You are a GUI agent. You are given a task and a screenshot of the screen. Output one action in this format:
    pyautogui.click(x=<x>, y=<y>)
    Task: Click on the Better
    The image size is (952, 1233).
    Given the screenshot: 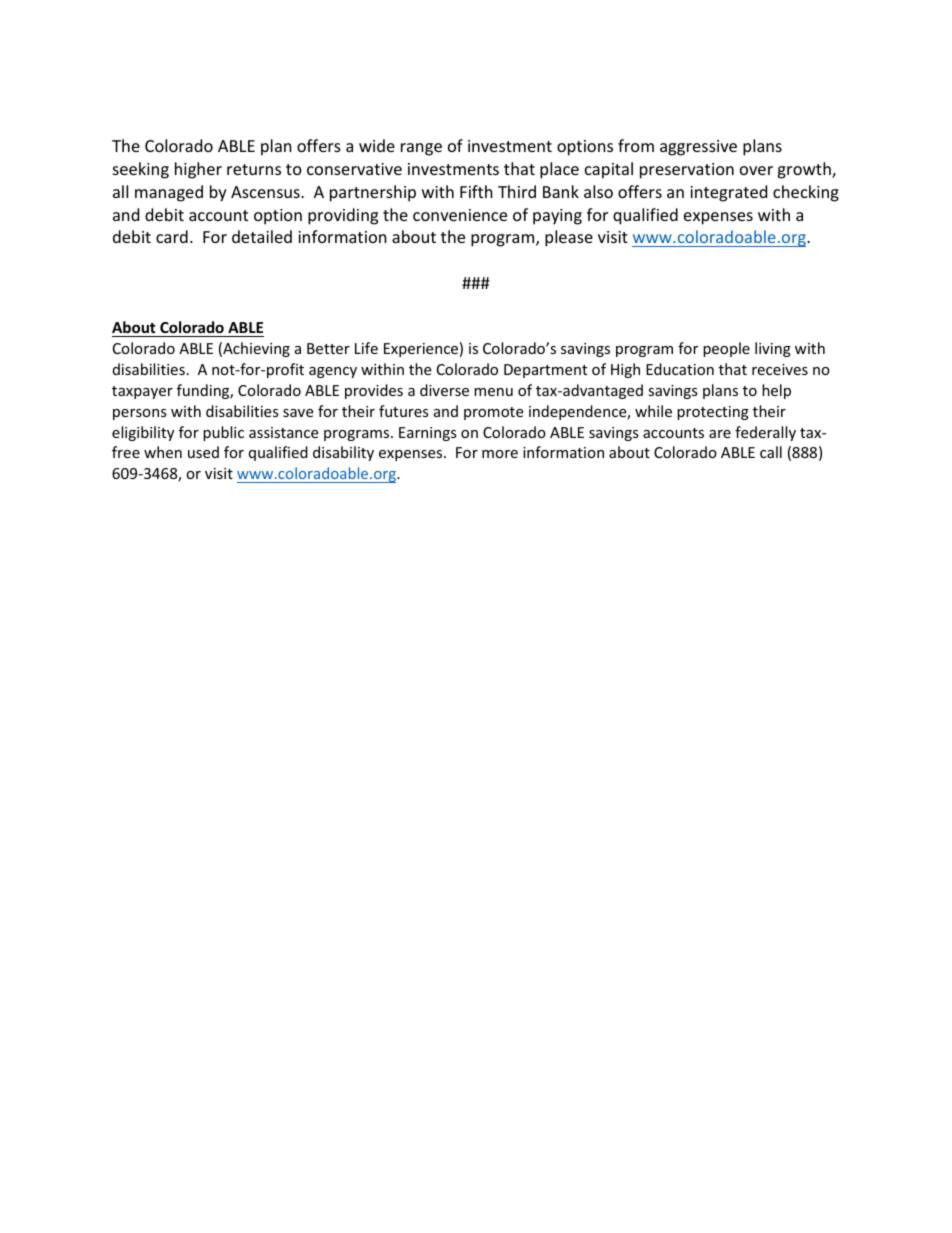 What is the action you would take?
    pyautogui.click(x=328, y=348)
